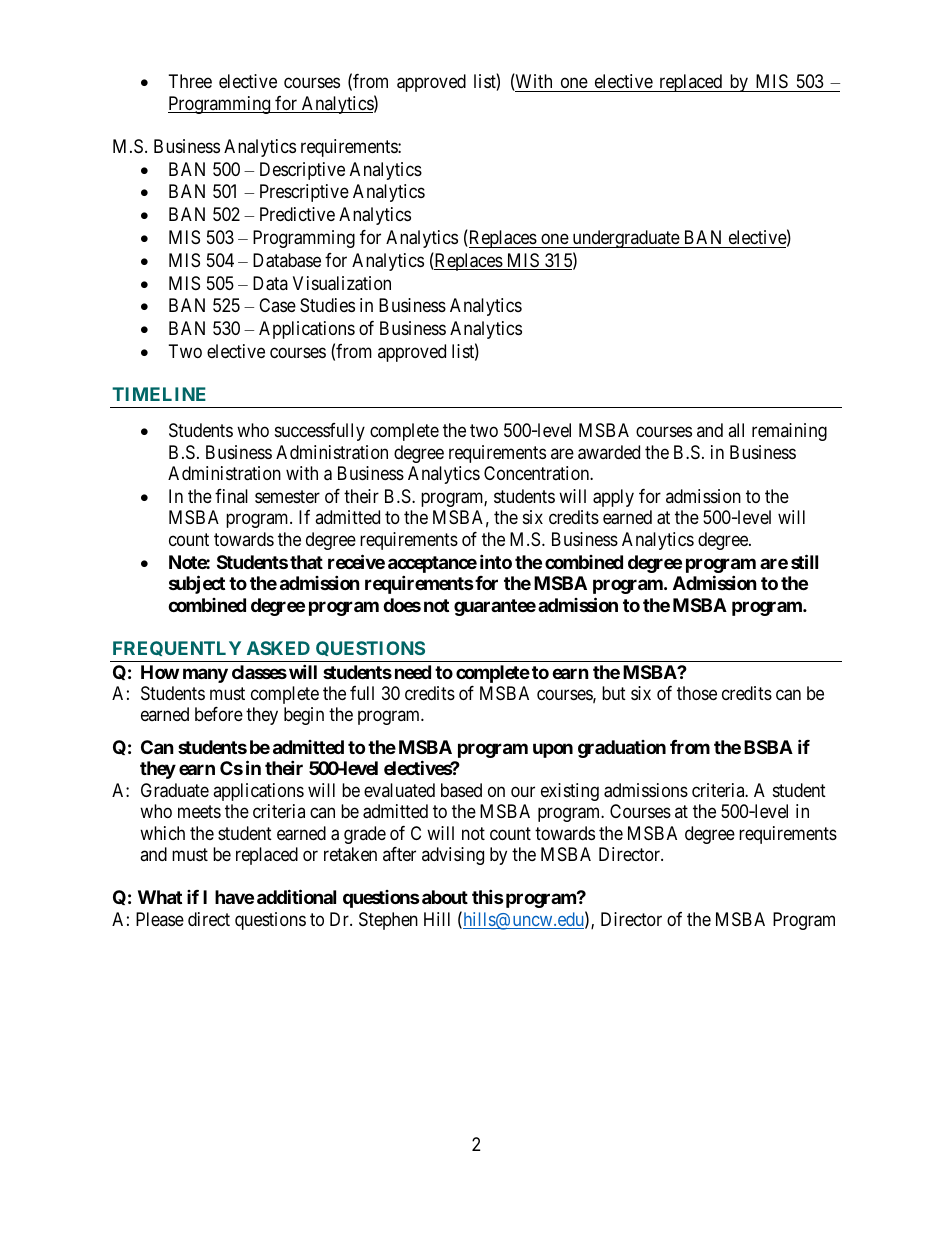 The width and height of the image is (952, 1233). I want to click on existing, so click(570, 792).
